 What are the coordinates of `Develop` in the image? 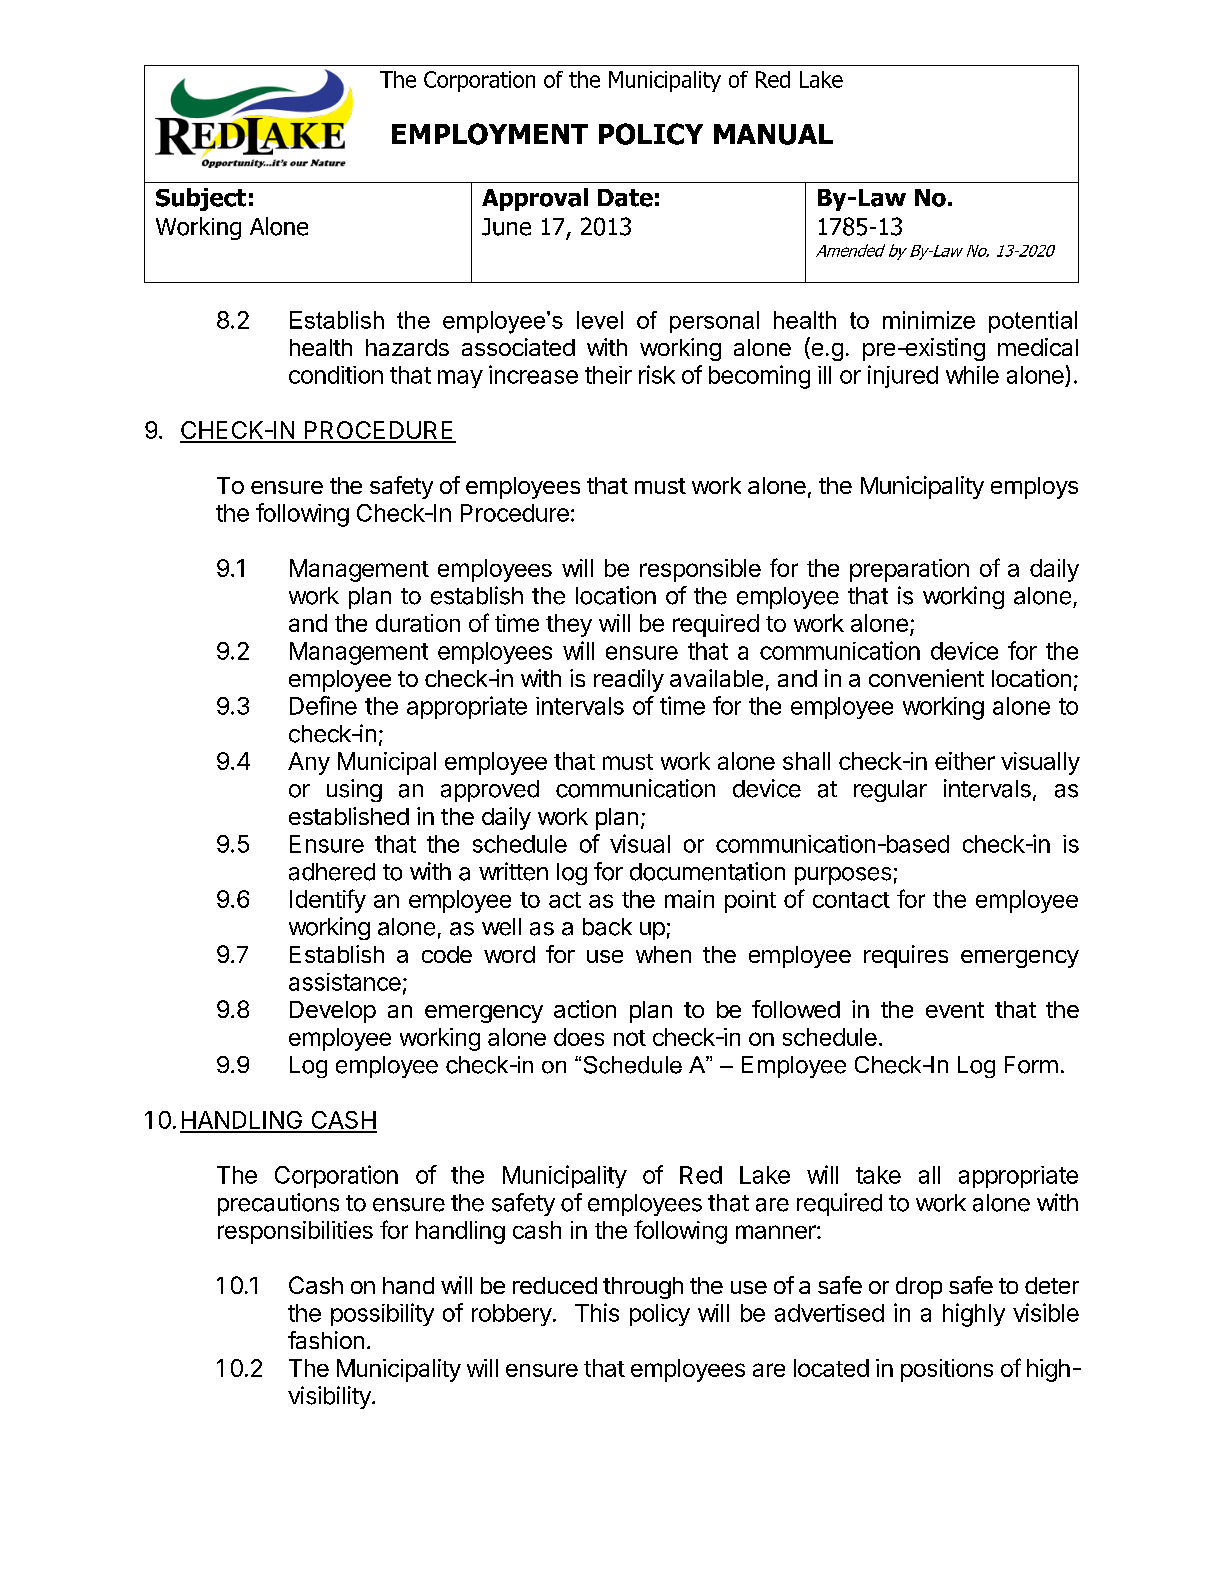 It's located at (333, 1012).
